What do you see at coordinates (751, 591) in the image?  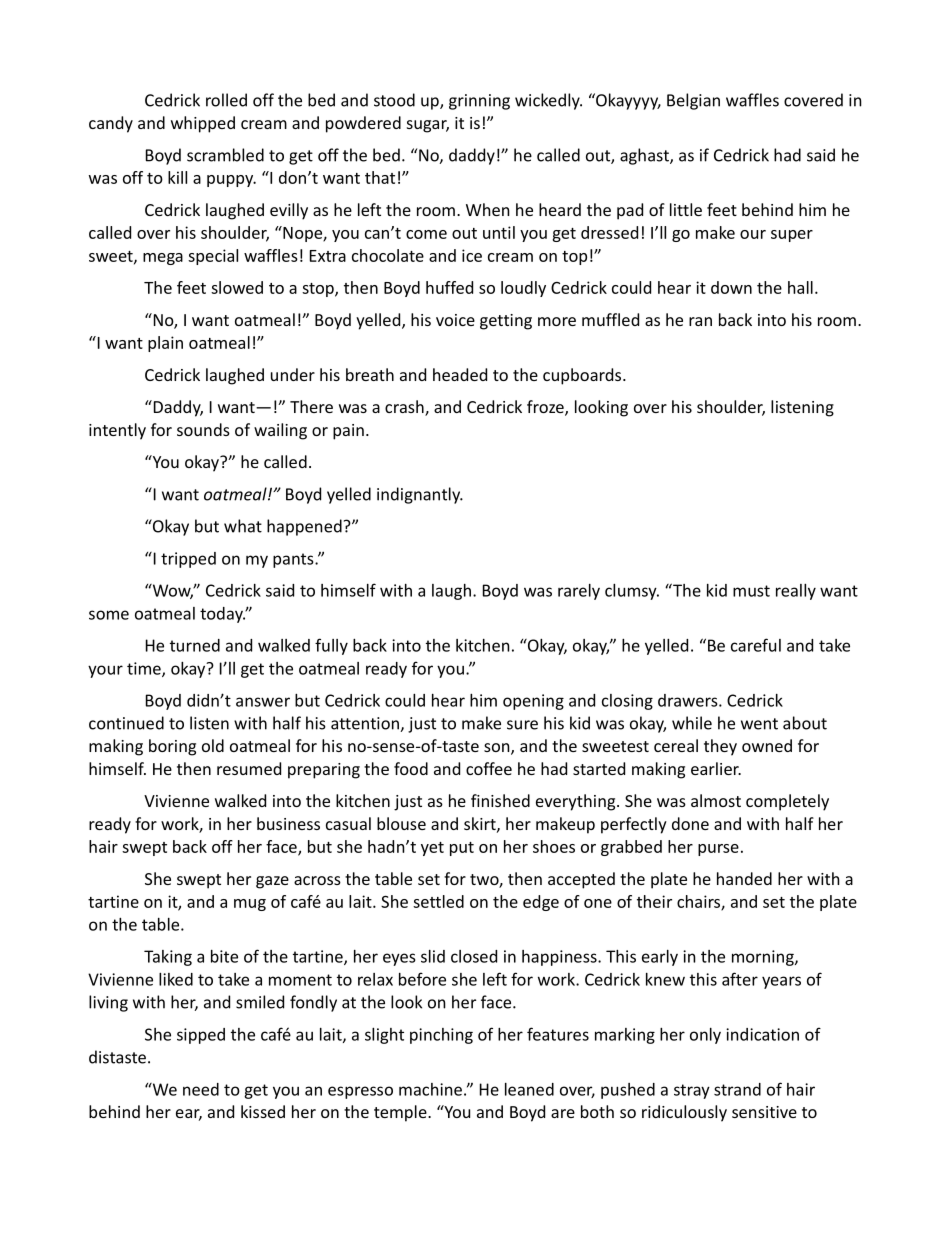 I see `must` at bounding box center [751, 591].
